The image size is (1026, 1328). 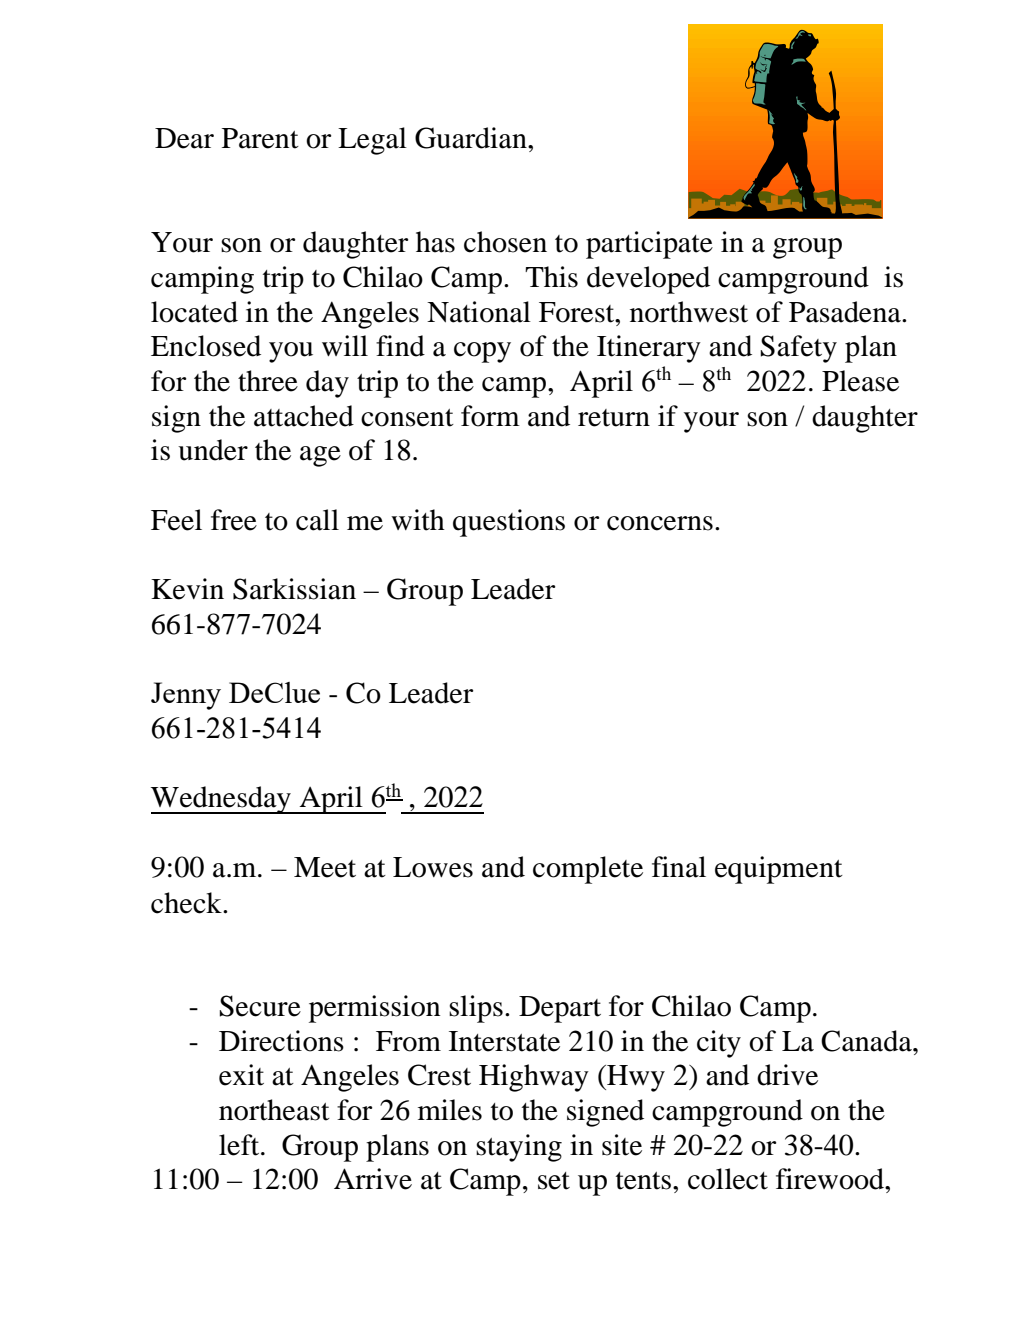 I want to click on free, so click(x=234, y=520).
